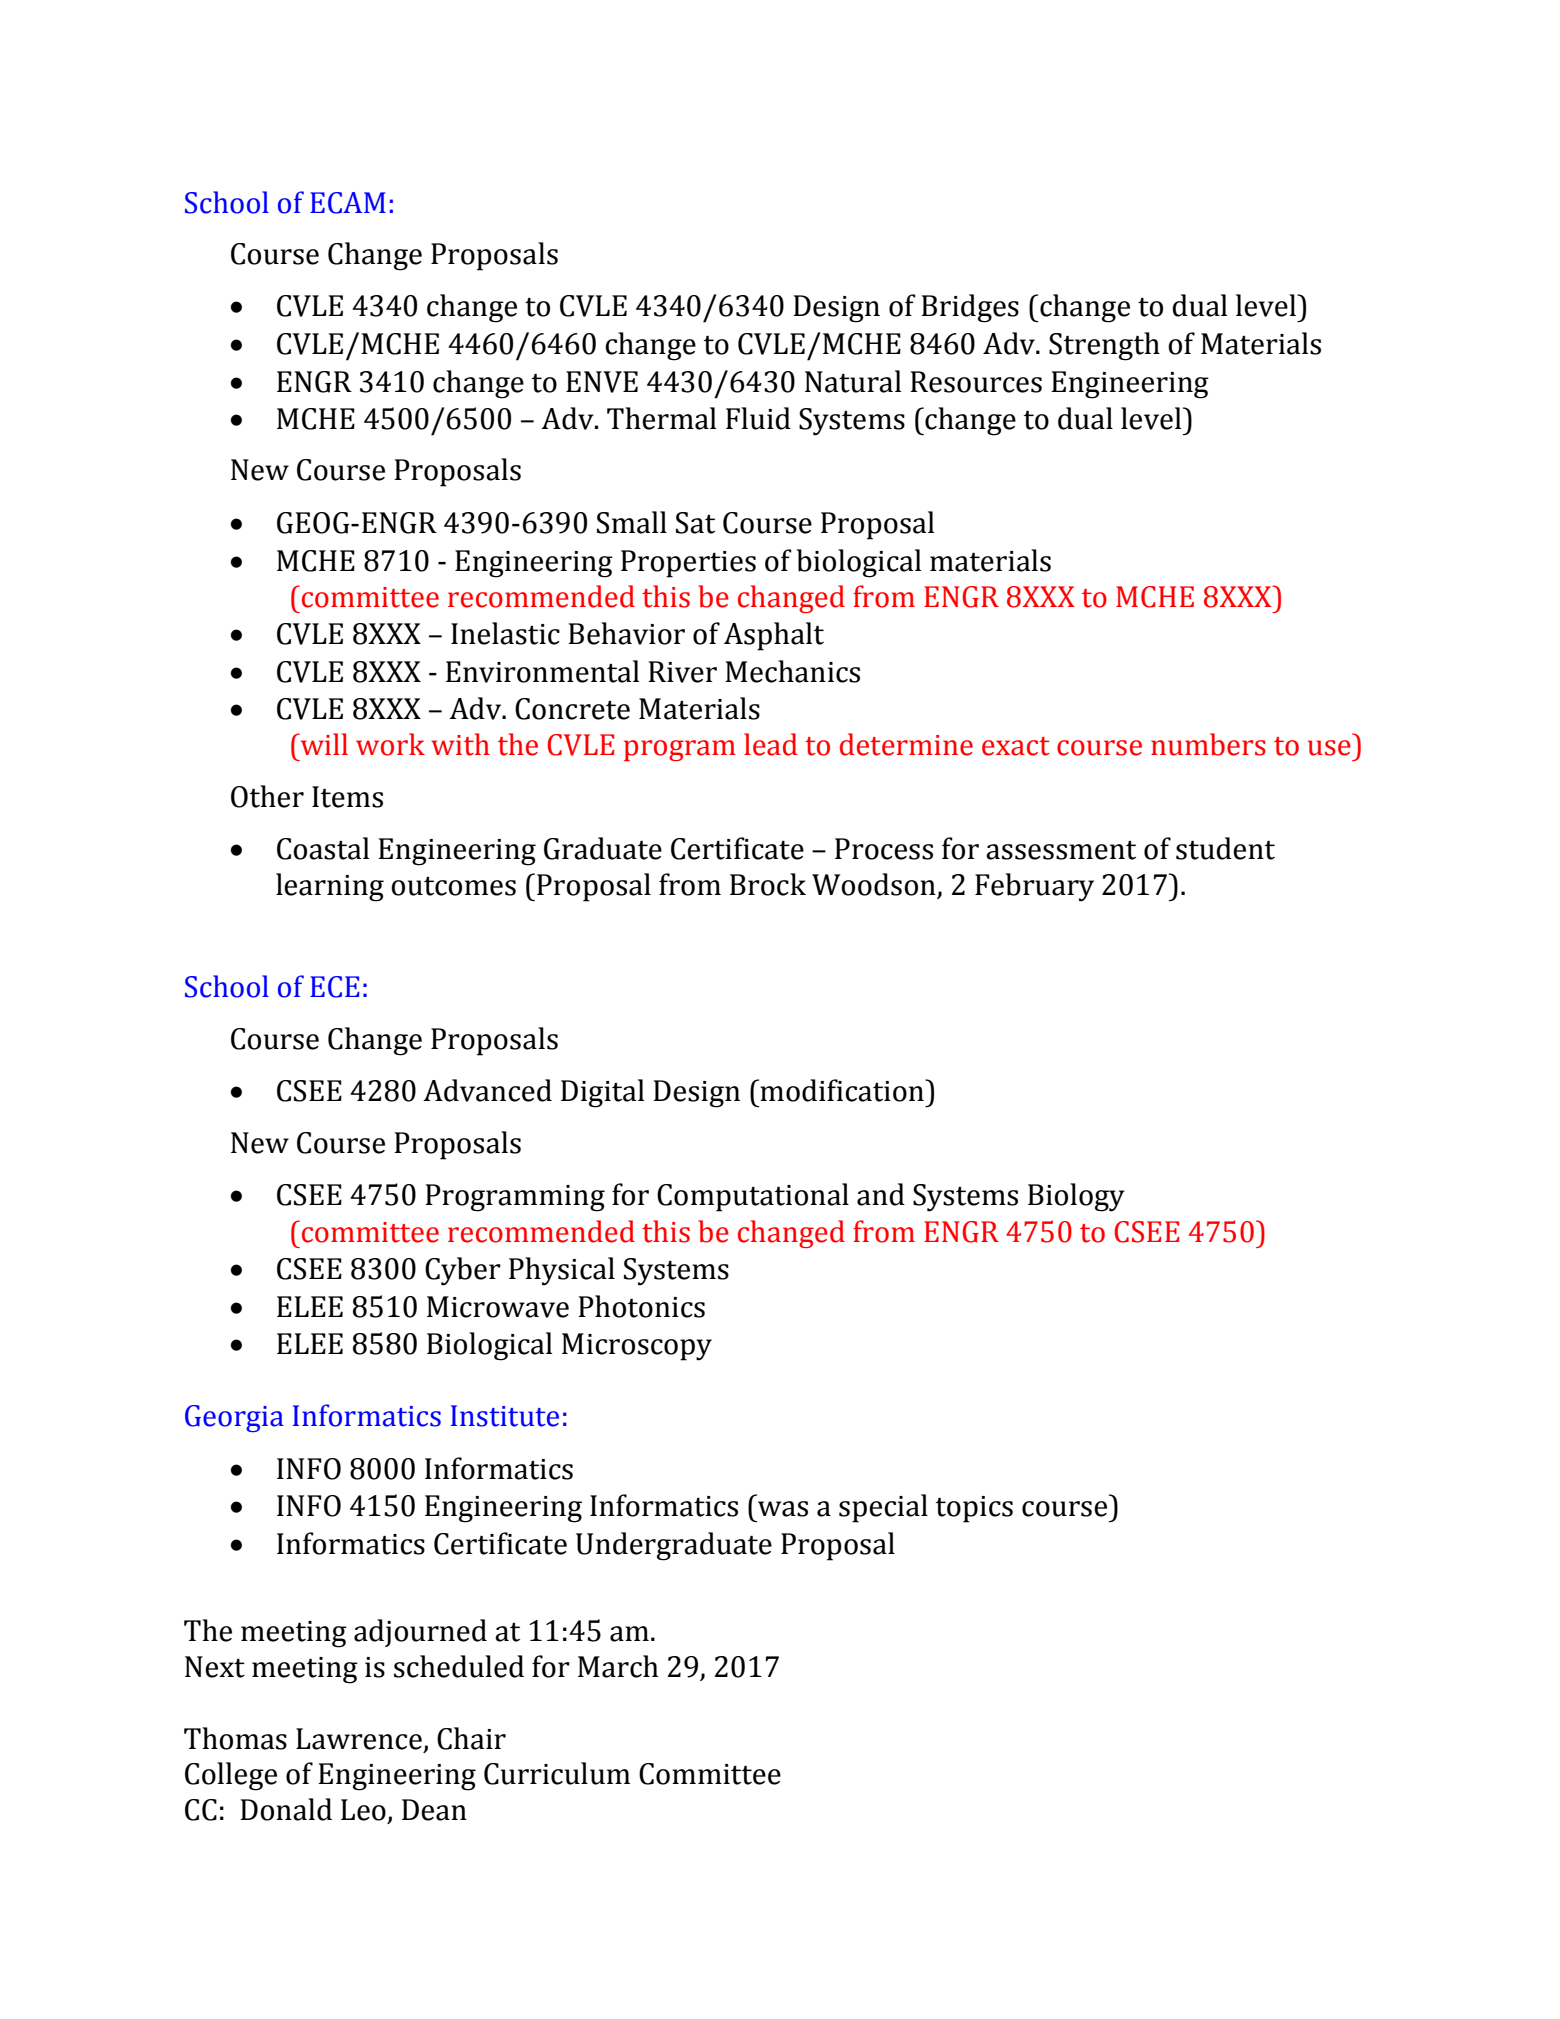 The height and width of the screenshot is (2019, 1560). I want to click on topics, so click(974, 1509).
